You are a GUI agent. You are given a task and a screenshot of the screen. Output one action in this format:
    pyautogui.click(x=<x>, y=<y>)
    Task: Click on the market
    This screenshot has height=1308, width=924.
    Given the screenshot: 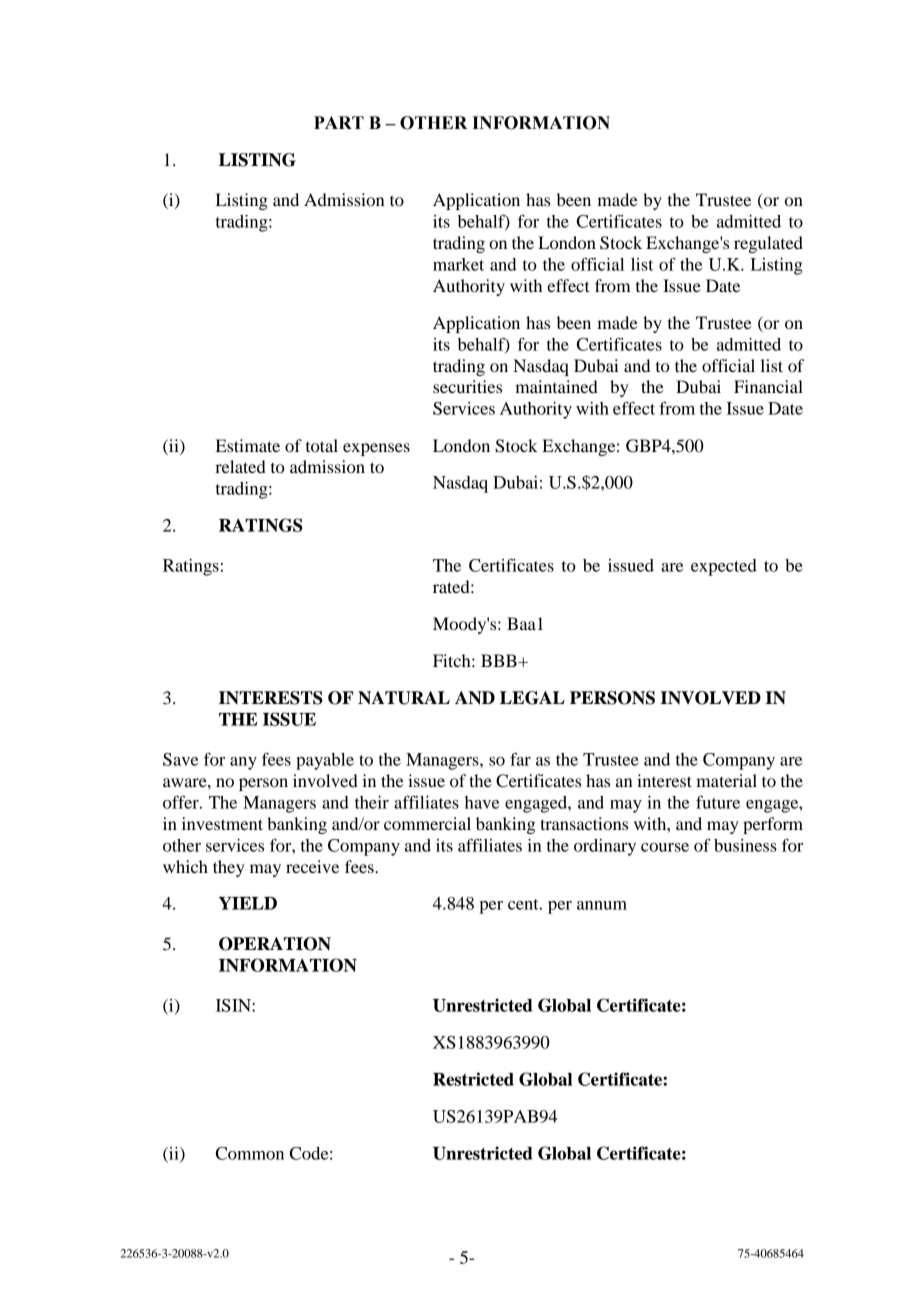 What is the action you would take?
    pyautogui.click(x=458, y=264)
